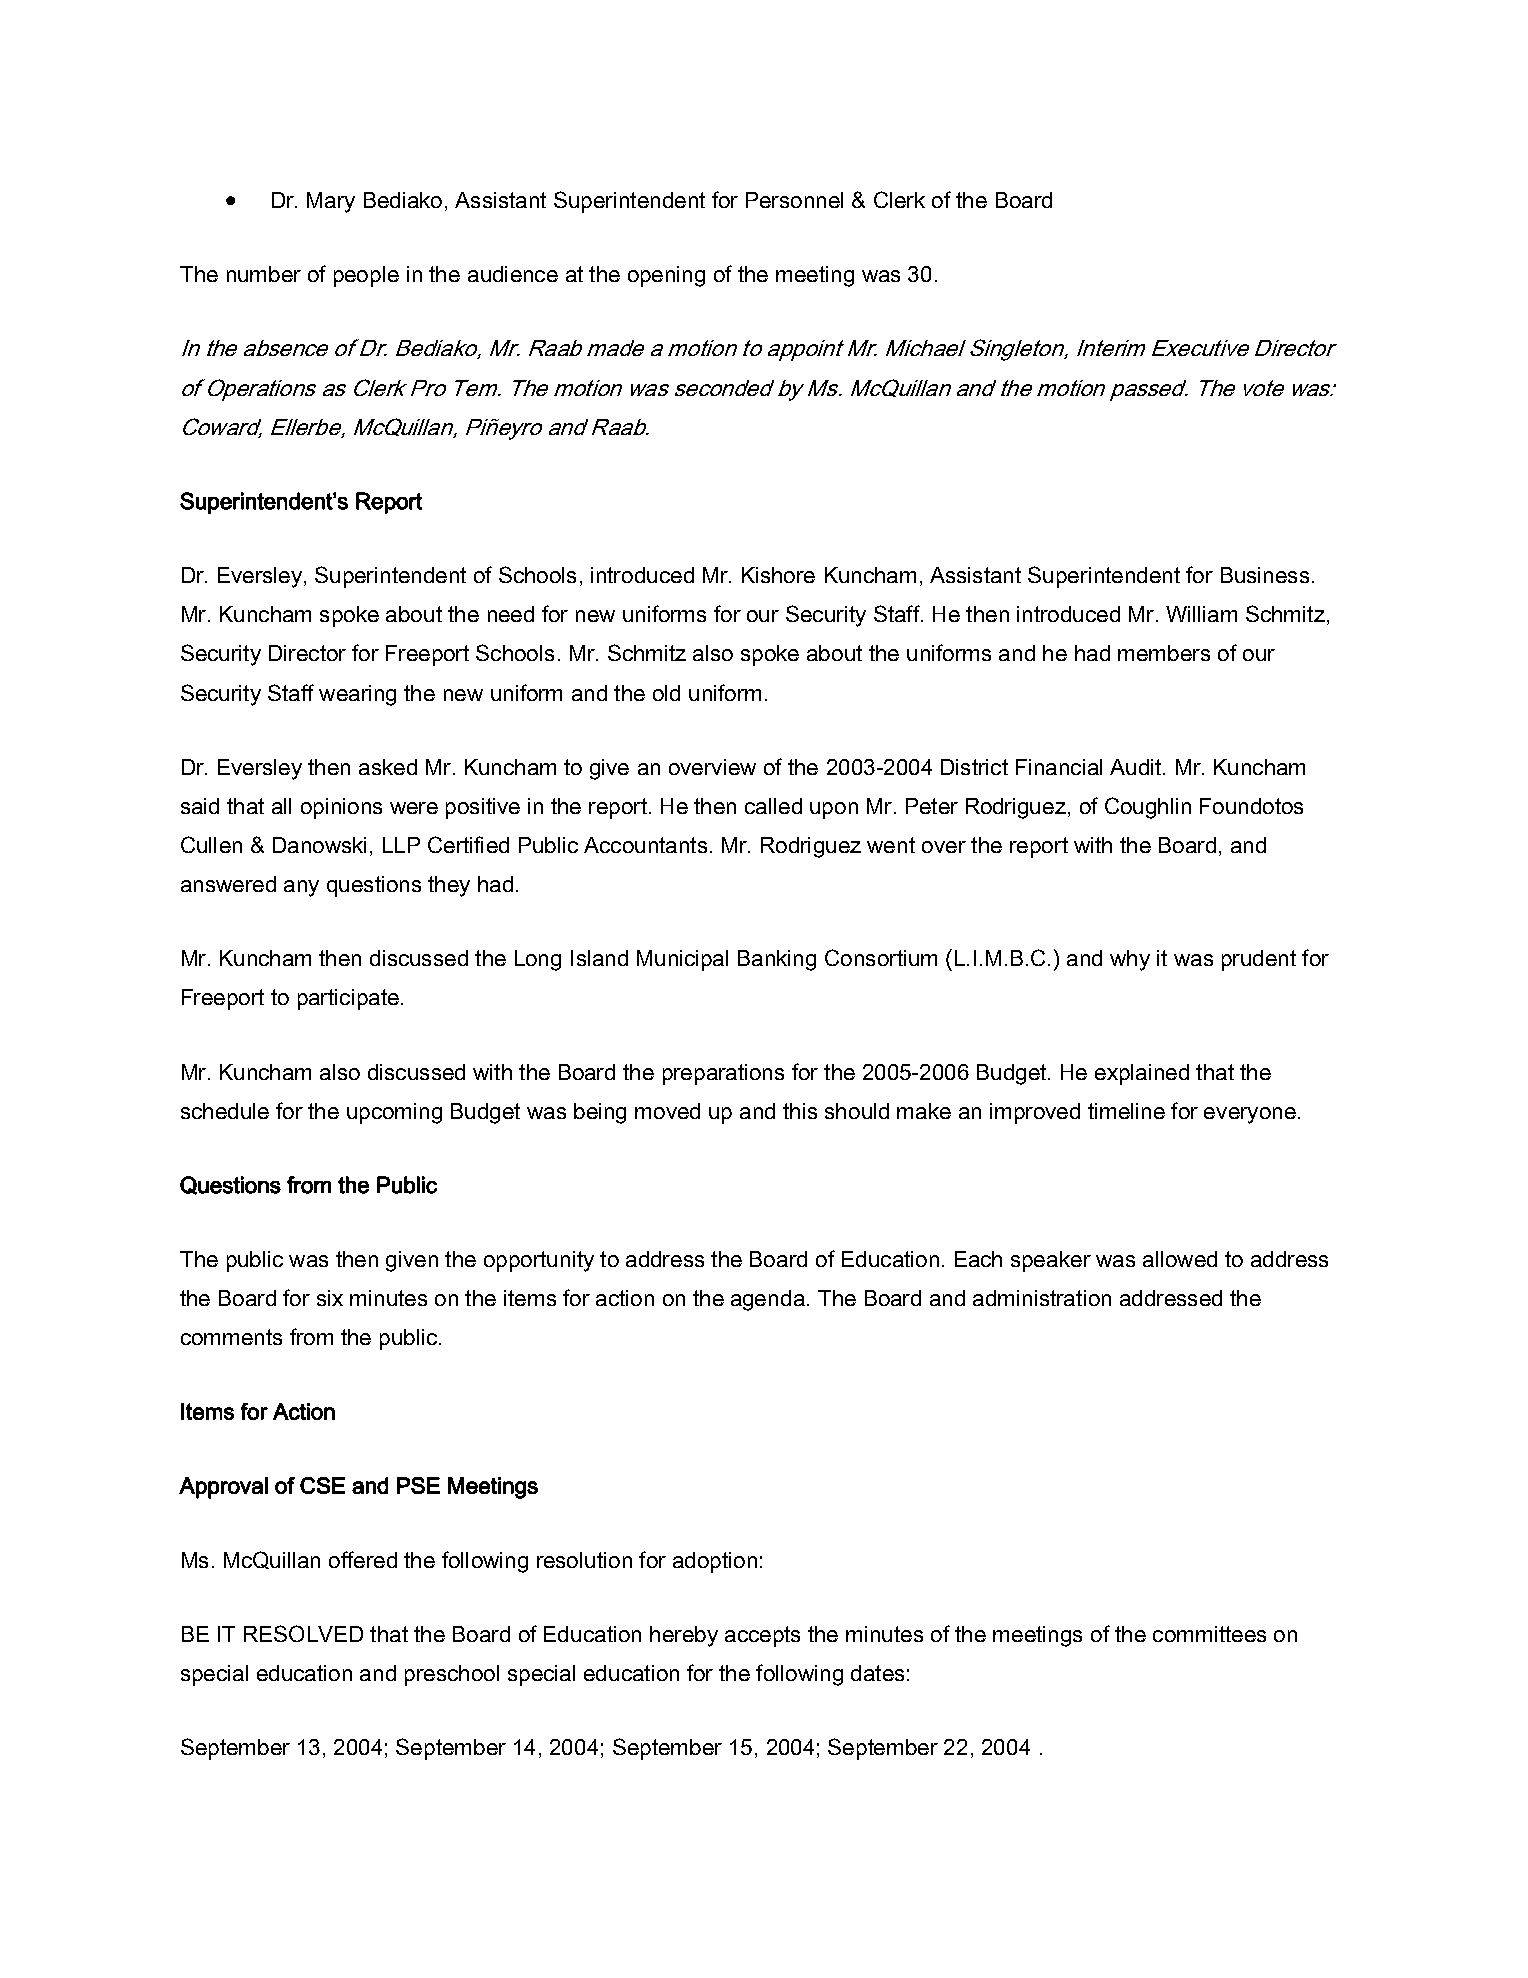  What do you see at coordinates (666, 693) in the screenshot?
I see `old` at bounding box center [666, 693].
